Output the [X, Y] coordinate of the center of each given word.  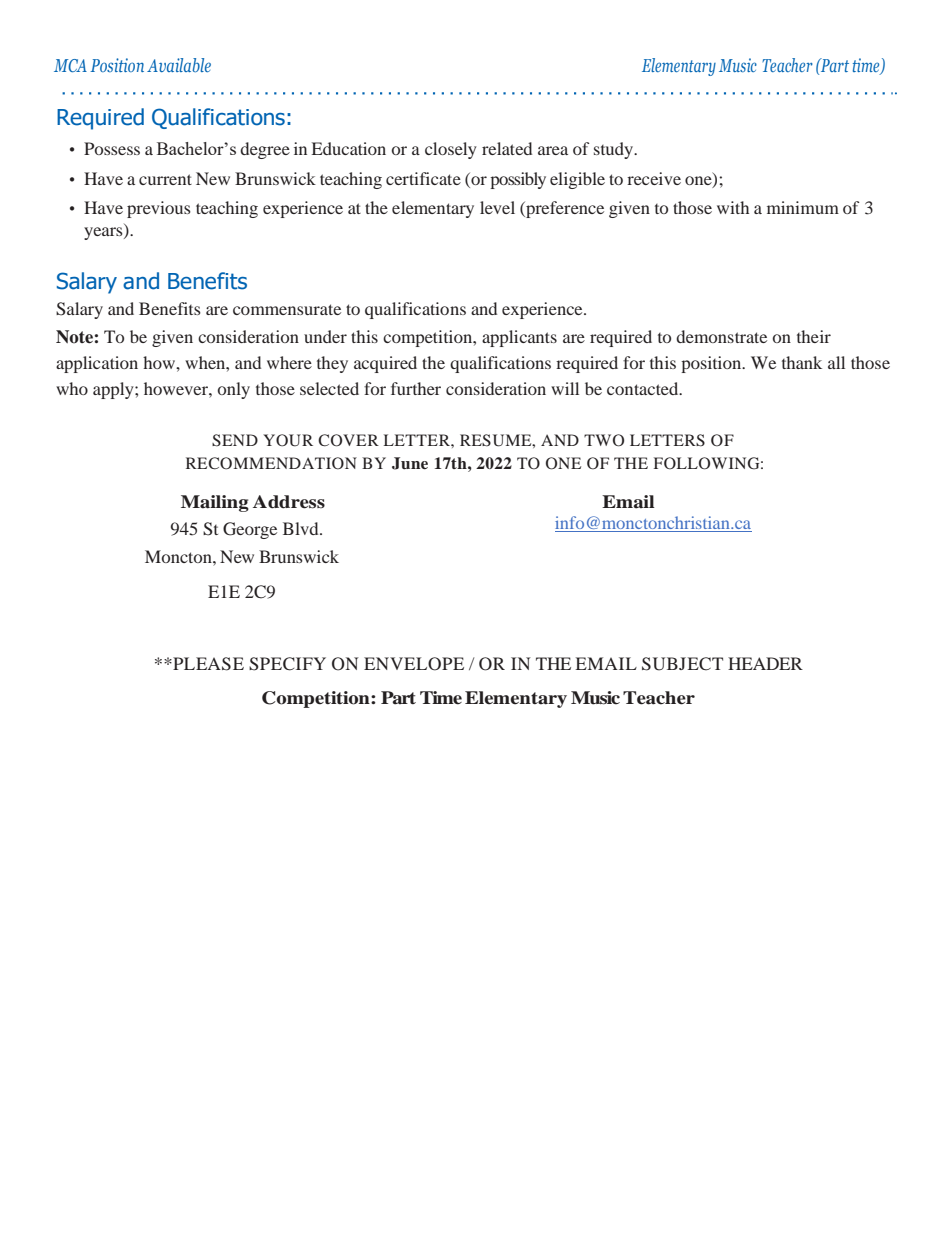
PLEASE [207, 664]
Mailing [215, 503]
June [410, 463]
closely [451, 150]
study [615, 150]
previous [159, 209]
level [497, 207]
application [97, 364]
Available [179, 65]
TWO [604, 440]
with [733, 207]
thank [802, 362]
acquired [385, 364]
